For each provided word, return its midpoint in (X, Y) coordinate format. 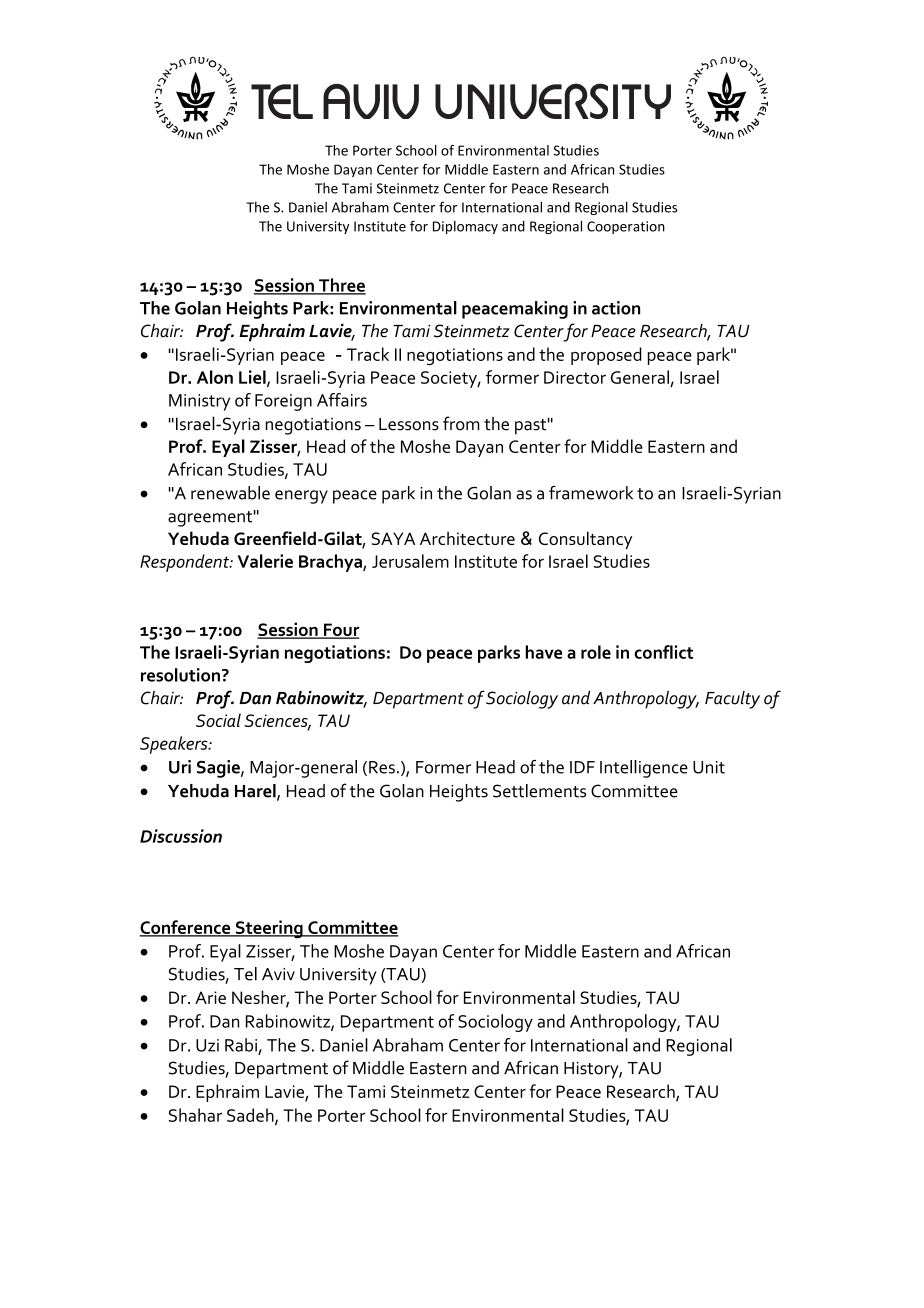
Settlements (539, 791)
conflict (663, 652)
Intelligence (644, 769)
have (544, 652)
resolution (180, 675)
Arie (210, 997)
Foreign (283, 402)
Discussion (181, 836)
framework (591, 493)
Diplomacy (465, 227)
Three (341, 286)
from (461, 423)
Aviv (278, 974)
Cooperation (626, 227)
